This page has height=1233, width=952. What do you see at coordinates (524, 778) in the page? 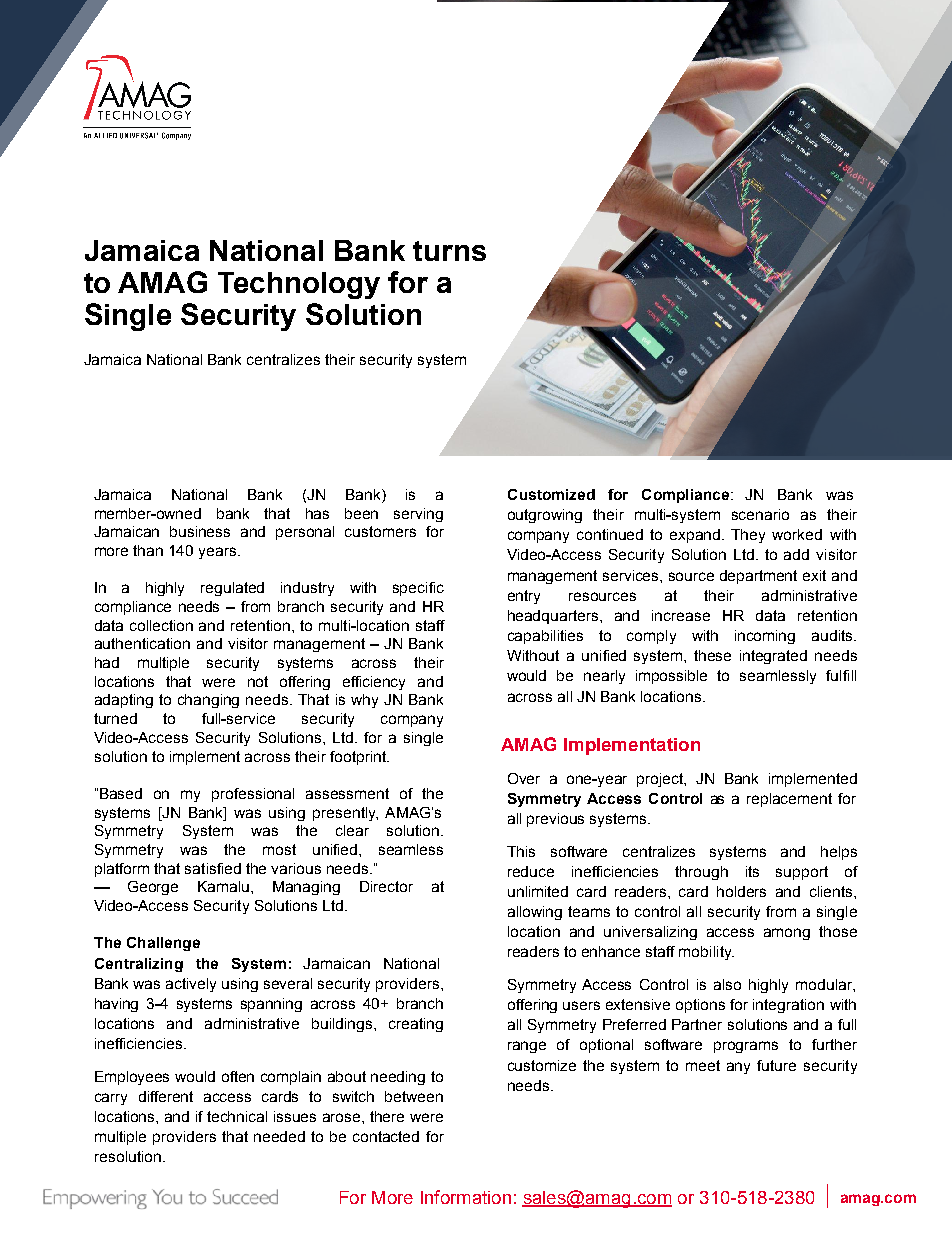
I see `Over` at bounding box center [524, 778].
